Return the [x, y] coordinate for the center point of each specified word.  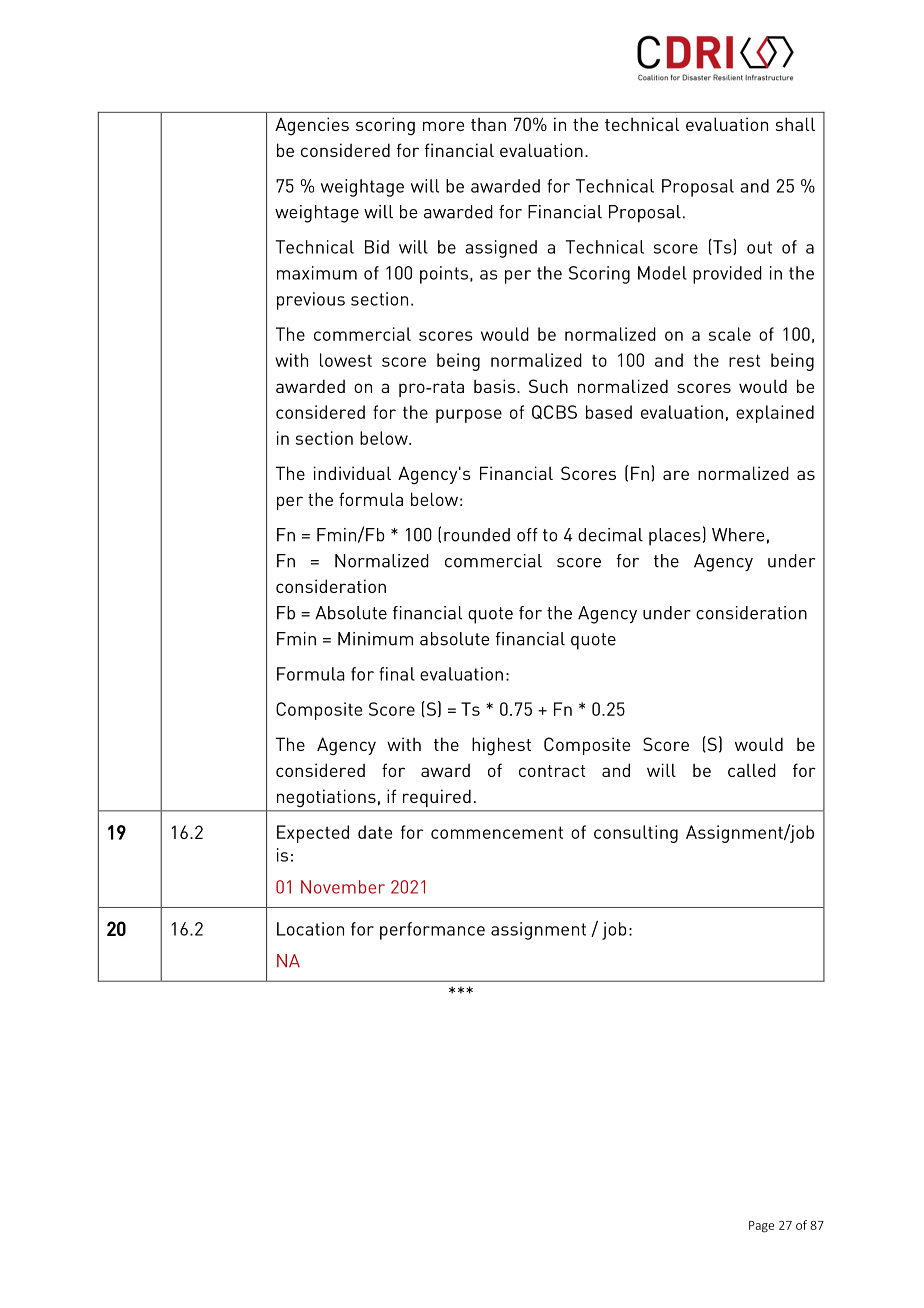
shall [795, 124]
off [527, 535]
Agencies [312, 126]
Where [738, 535]
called [752, 770]
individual [352, 473]
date [375, 832]
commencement [497, 832]
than [488, 124]
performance [432, 931]
